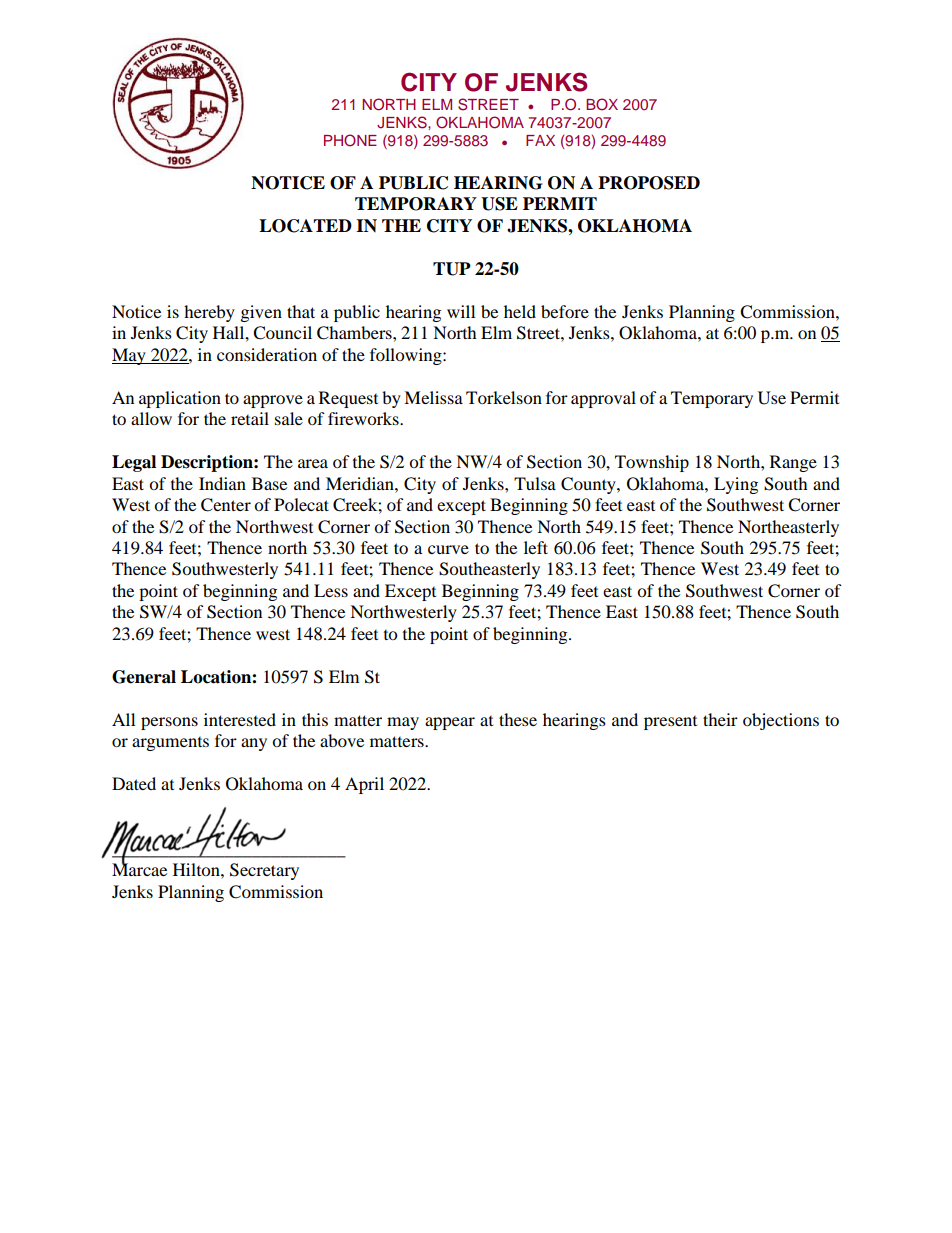  Describe the element at coordinates (452, 269) in the page. I see `TUP` at that location.
